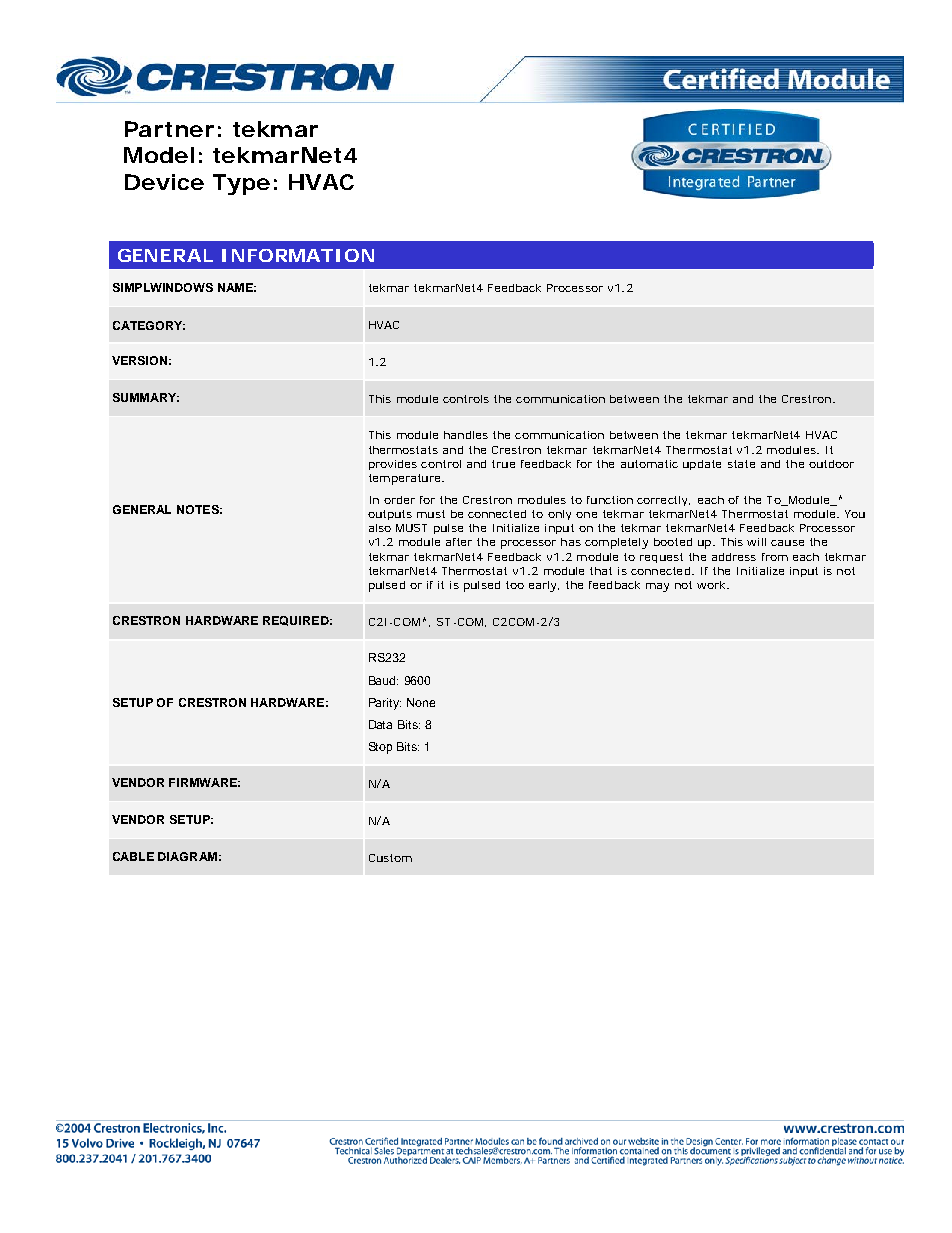  What do you see at coordinates (393, 465) in the screenshot?
I see `provides` at bounding box center [393, 465].
